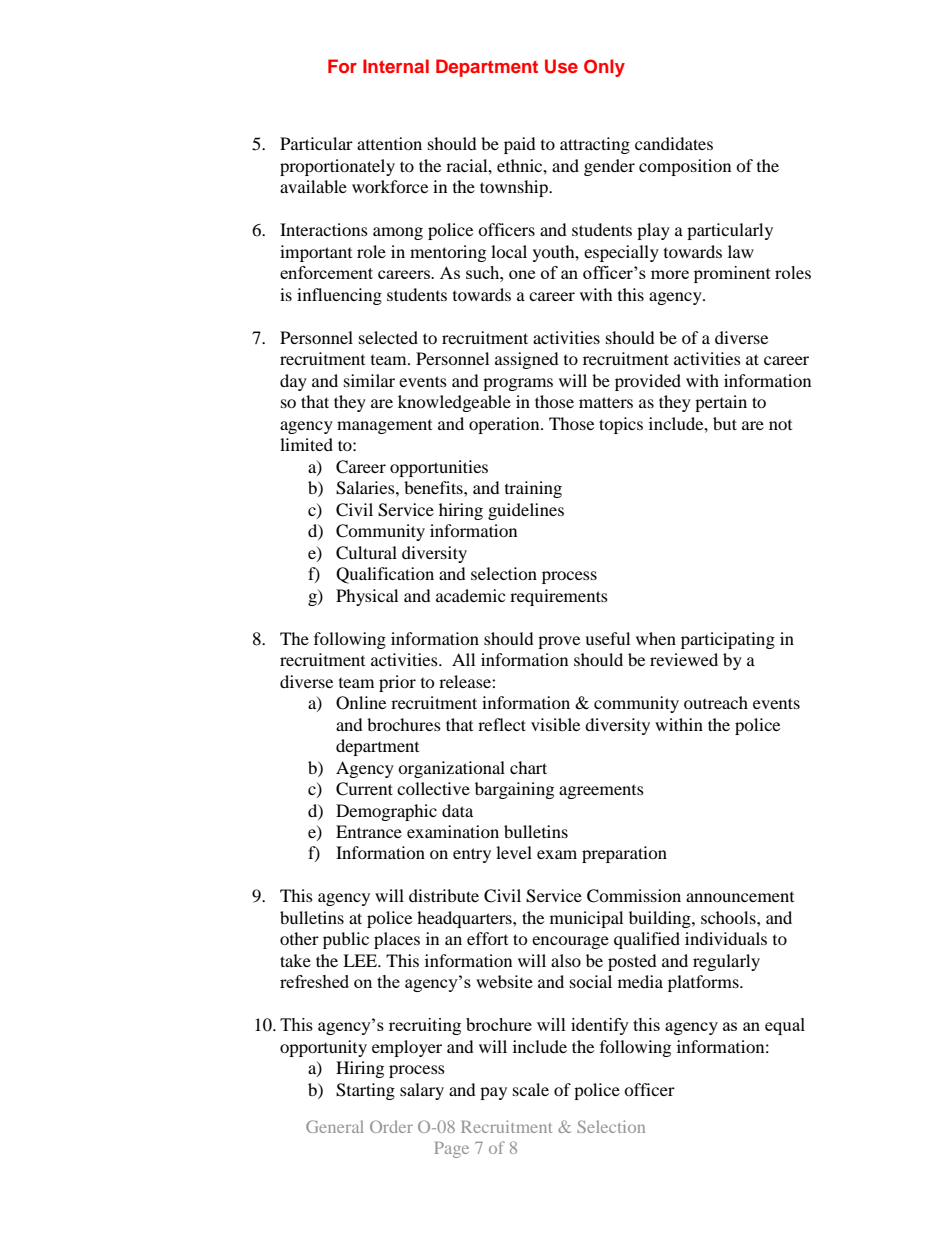 Image resolution: width=952 pixels, height=1233 pixels. Describe the element at coordinates (674, 143) in the screenshot. I see `candidates` at that location.
